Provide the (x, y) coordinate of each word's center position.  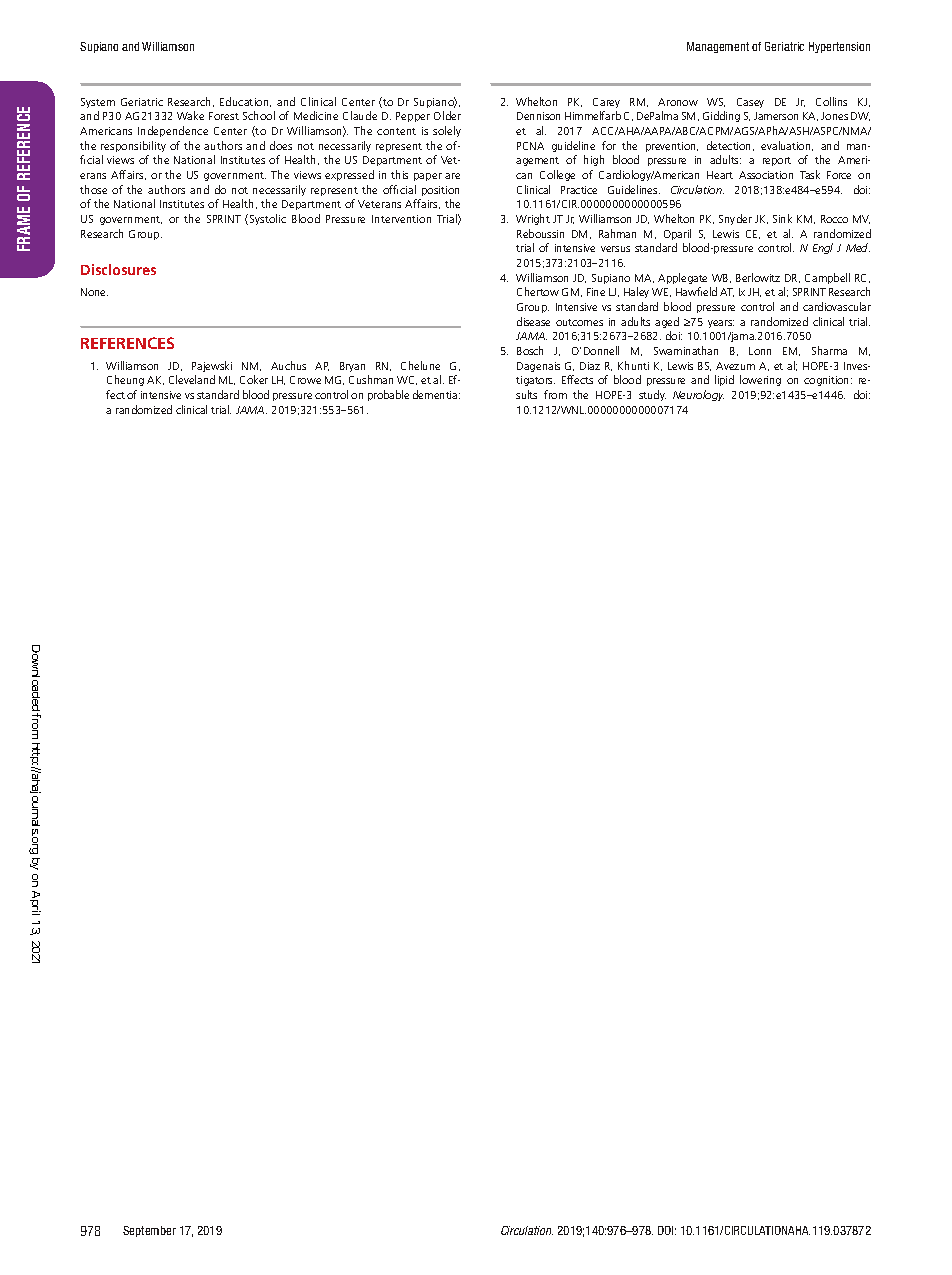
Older (447, 115)
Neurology (698, 395)
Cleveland (192, 379)
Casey (750, 103)
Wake (190, 115)
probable (388, 395)
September (149, 1231)
